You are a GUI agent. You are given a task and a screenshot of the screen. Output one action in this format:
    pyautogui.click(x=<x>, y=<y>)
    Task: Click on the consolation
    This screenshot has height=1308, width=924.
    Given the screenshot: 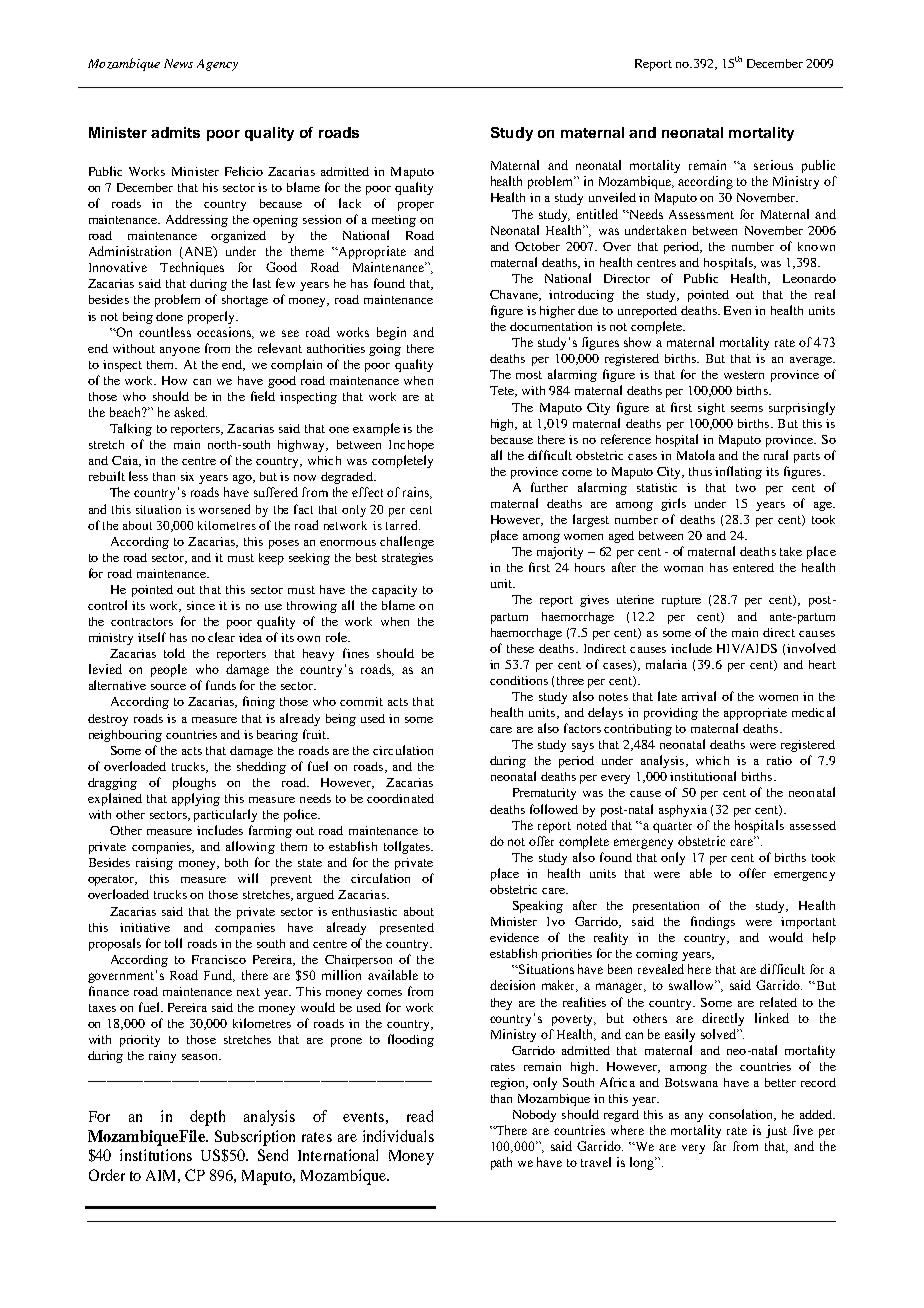 What is the action you would take?
    pyautogui.click(x=742, y=1115)
